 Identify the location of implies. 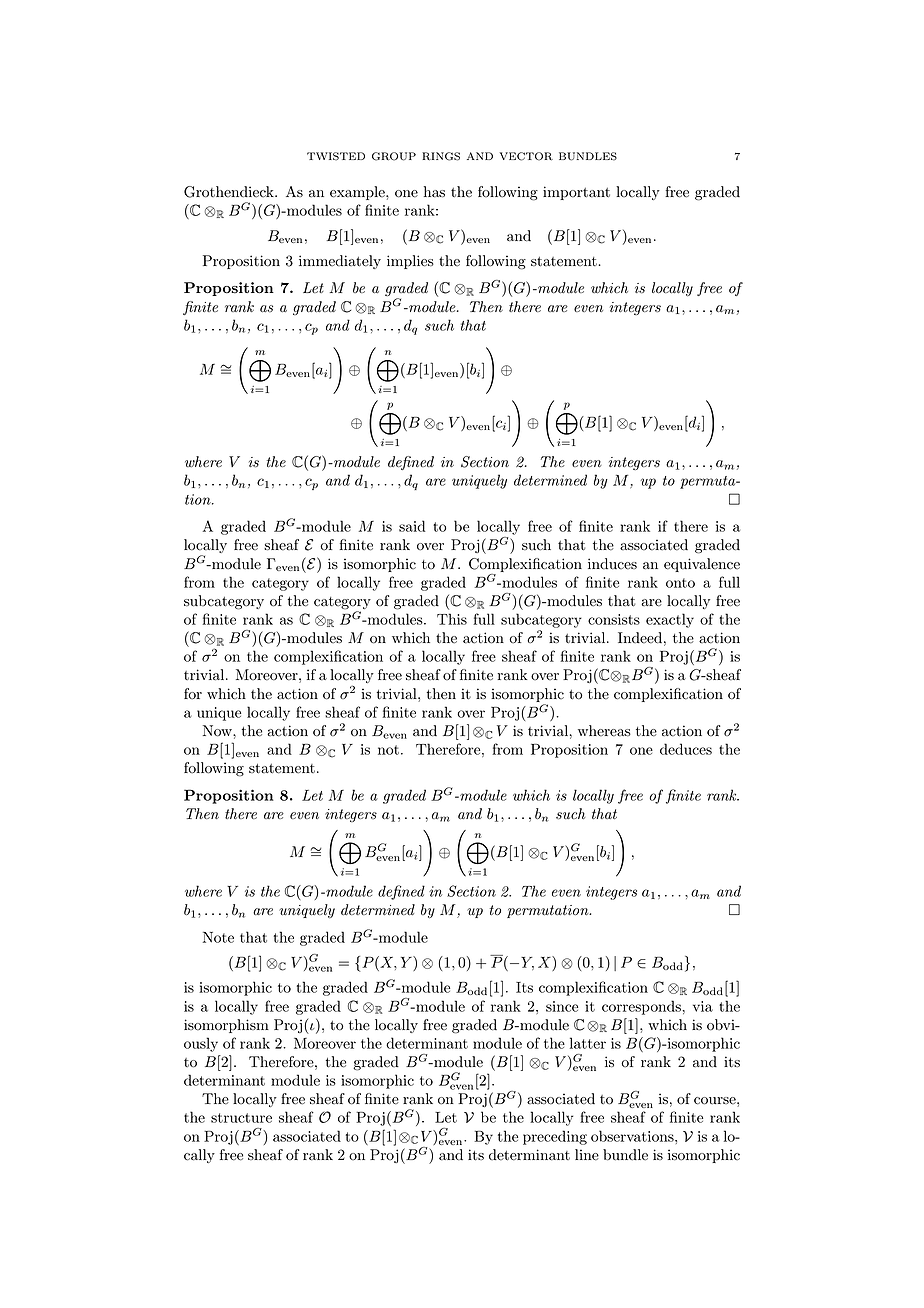
(410, 262).
